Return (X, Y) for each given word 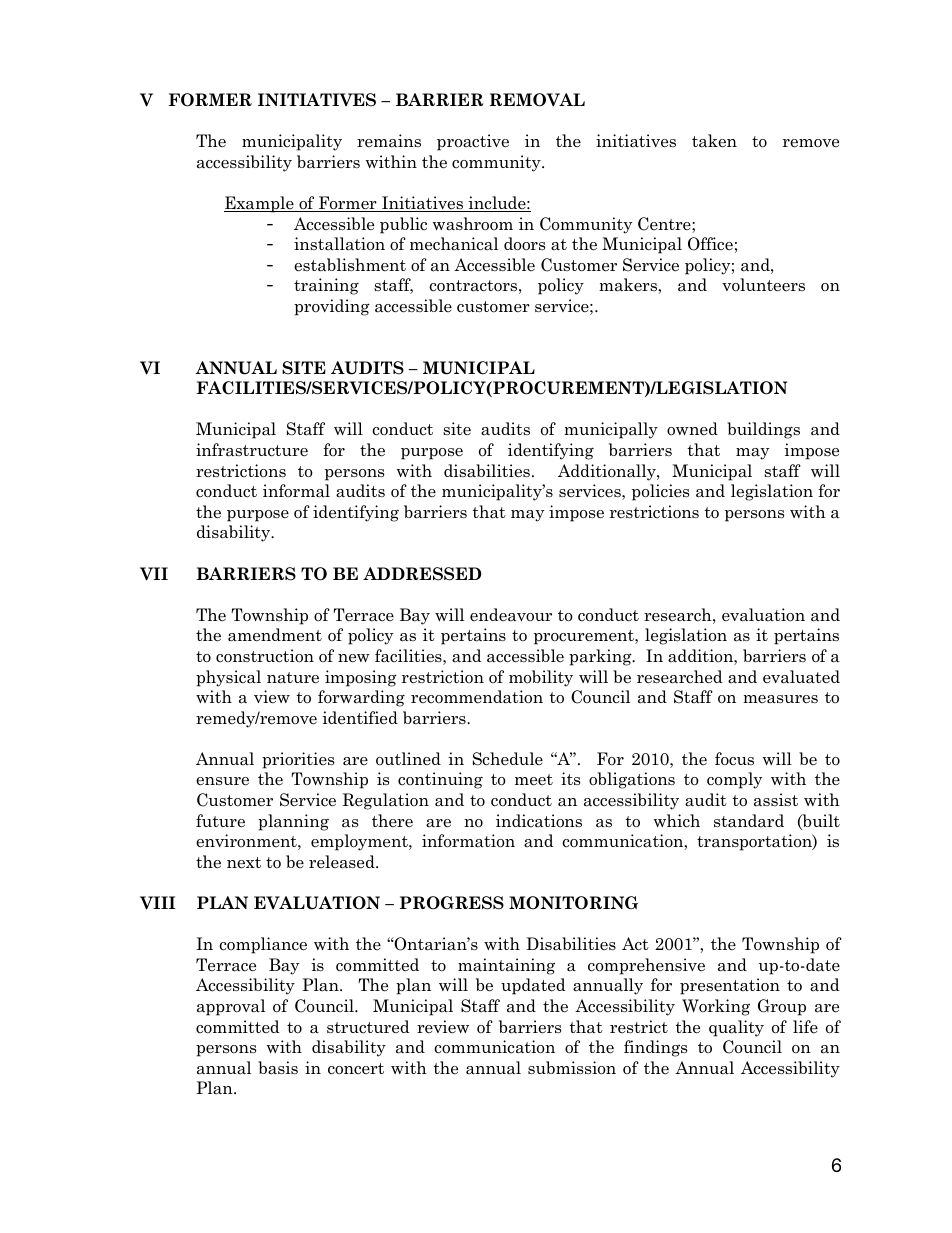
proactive (473, 142)
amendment (275, 635)
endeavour (511, 615)
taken (714, 141)
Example (260, 204)
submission (572, 1068)
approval (231, 1007)
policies (660, 492)
